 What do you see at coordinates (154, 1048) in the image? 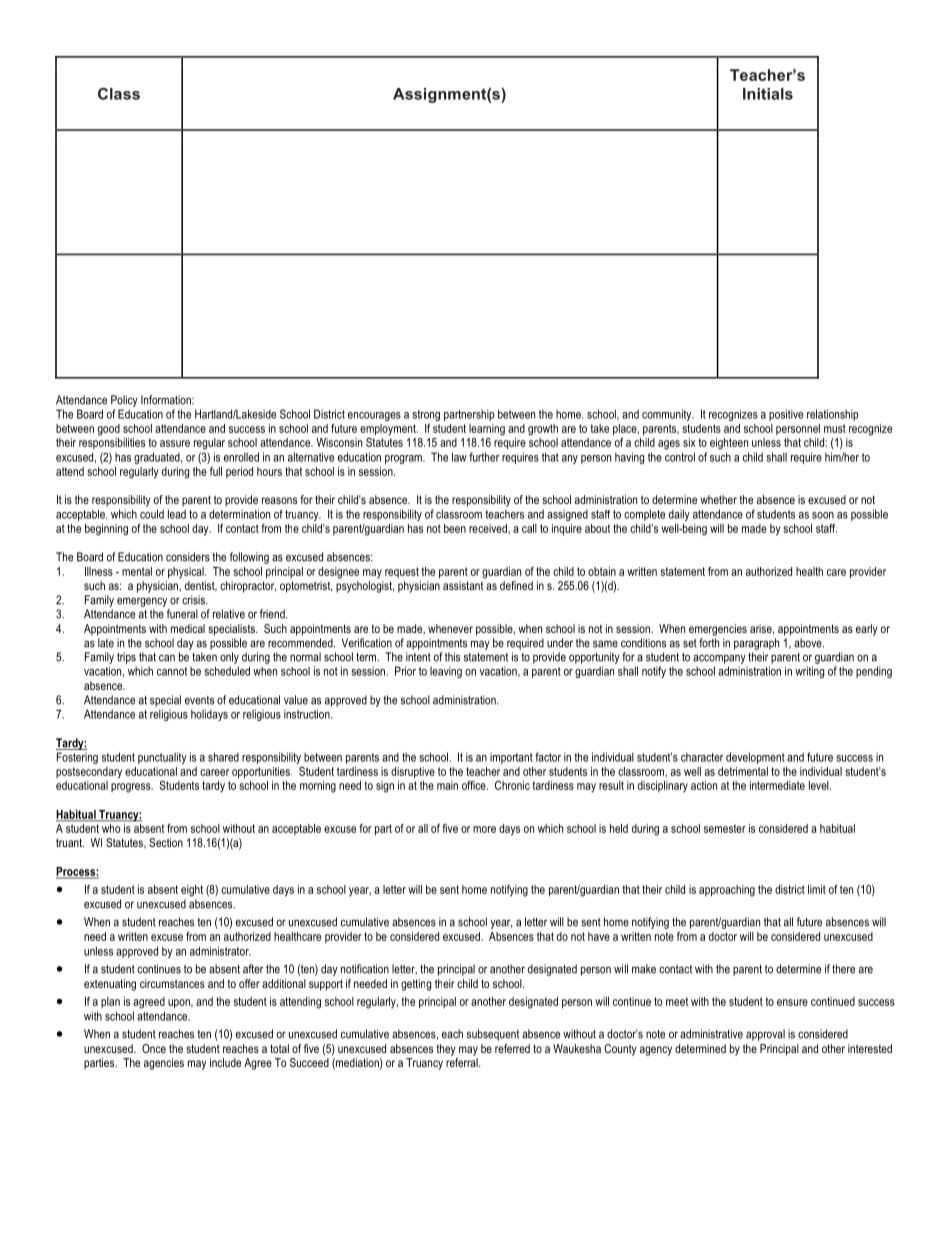
I see `Once` at bounding box center [154, 1048].
